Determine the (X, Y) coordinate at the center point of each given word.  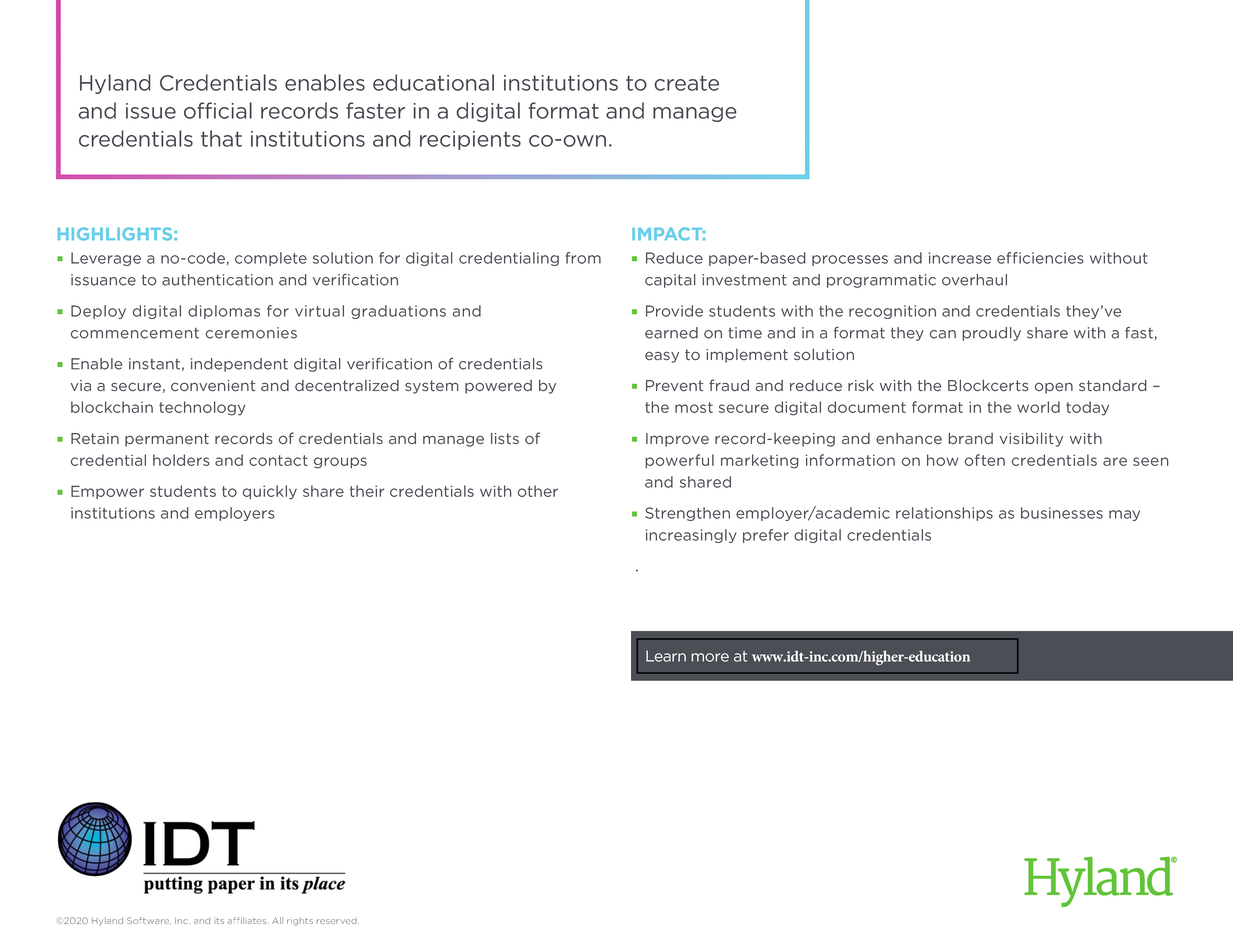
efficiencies (1040, 258)
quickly (270, 492)
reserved (338, 921)
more (710, 657)
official (218, 110)
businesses (1062, 513)
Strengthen (687, 514)
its (219, 921)
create (687, 83)
